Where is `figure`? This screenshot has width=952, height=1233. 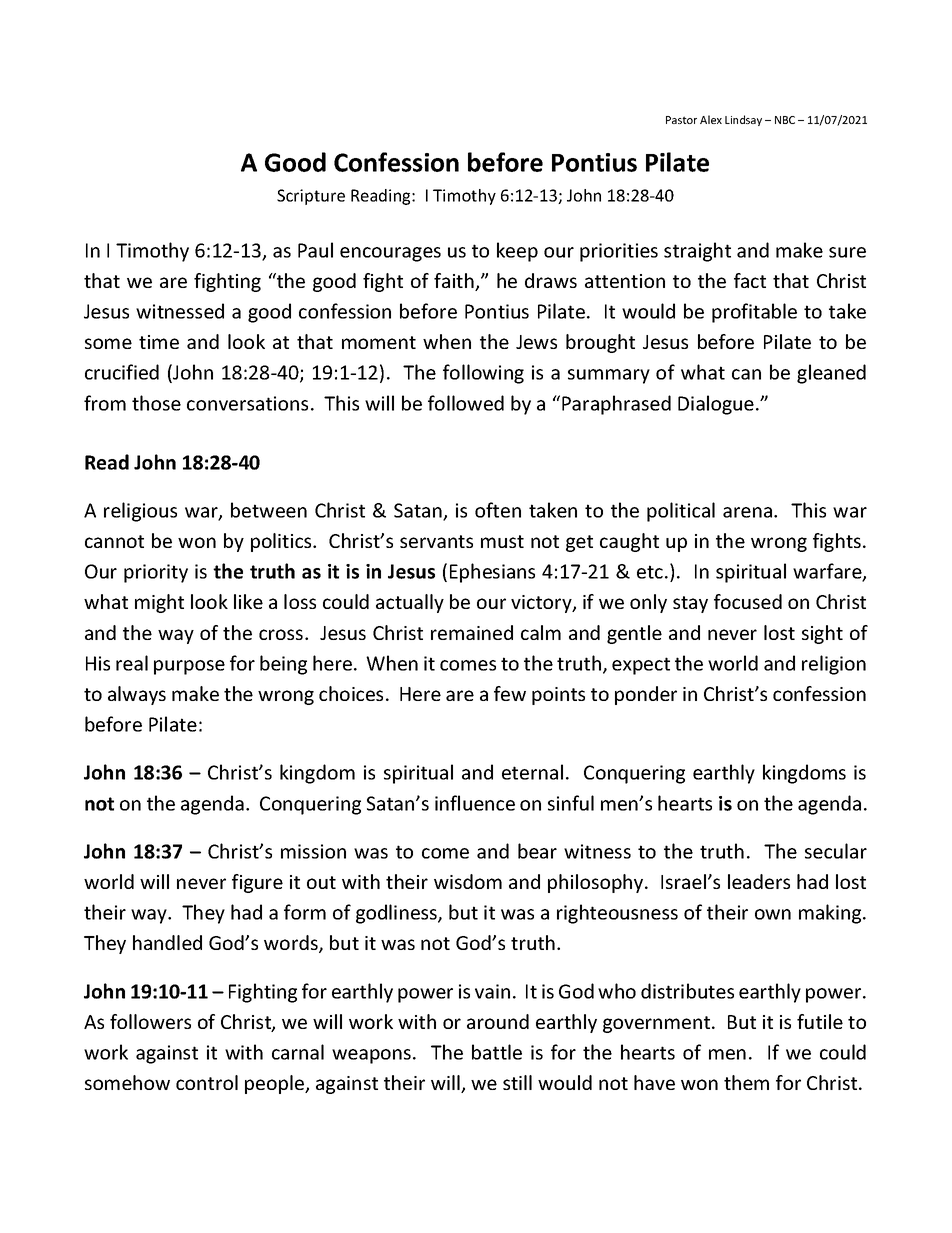
figure is located at coordinates (257, 883).
